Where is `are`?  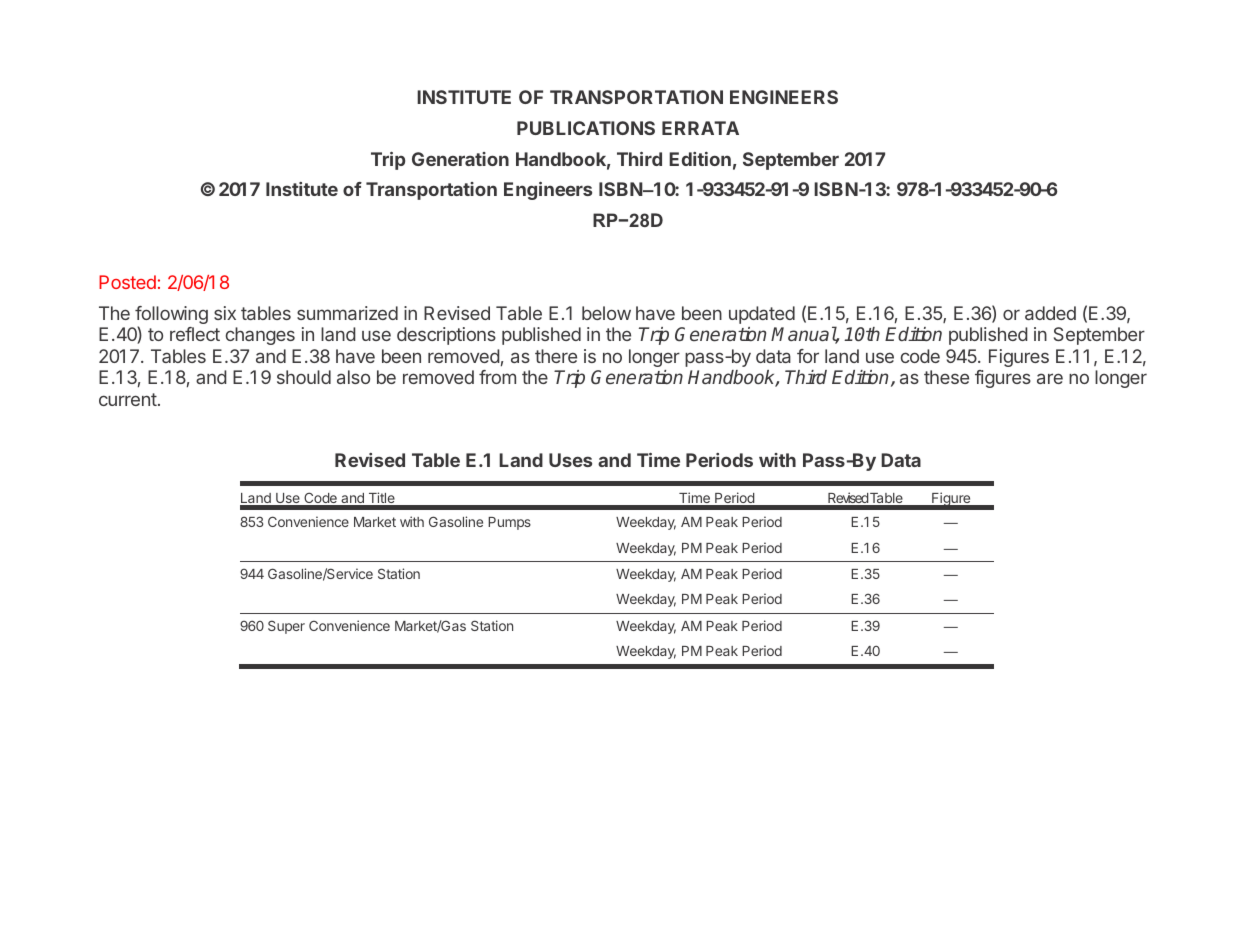 are is located at coordinates (1050, 378).
